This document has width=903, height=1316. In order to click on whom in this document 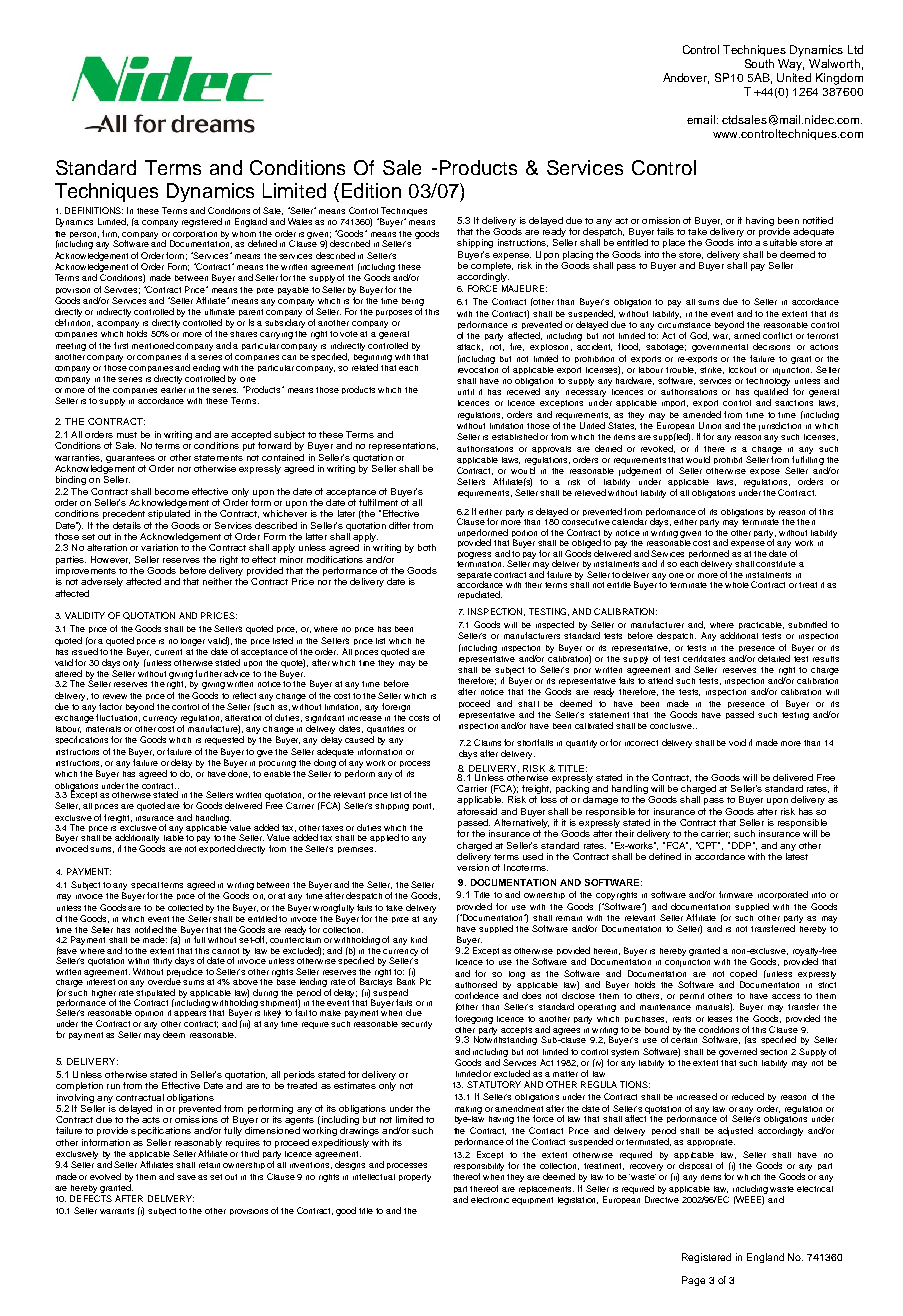, I will do `click(244, 234)`.
